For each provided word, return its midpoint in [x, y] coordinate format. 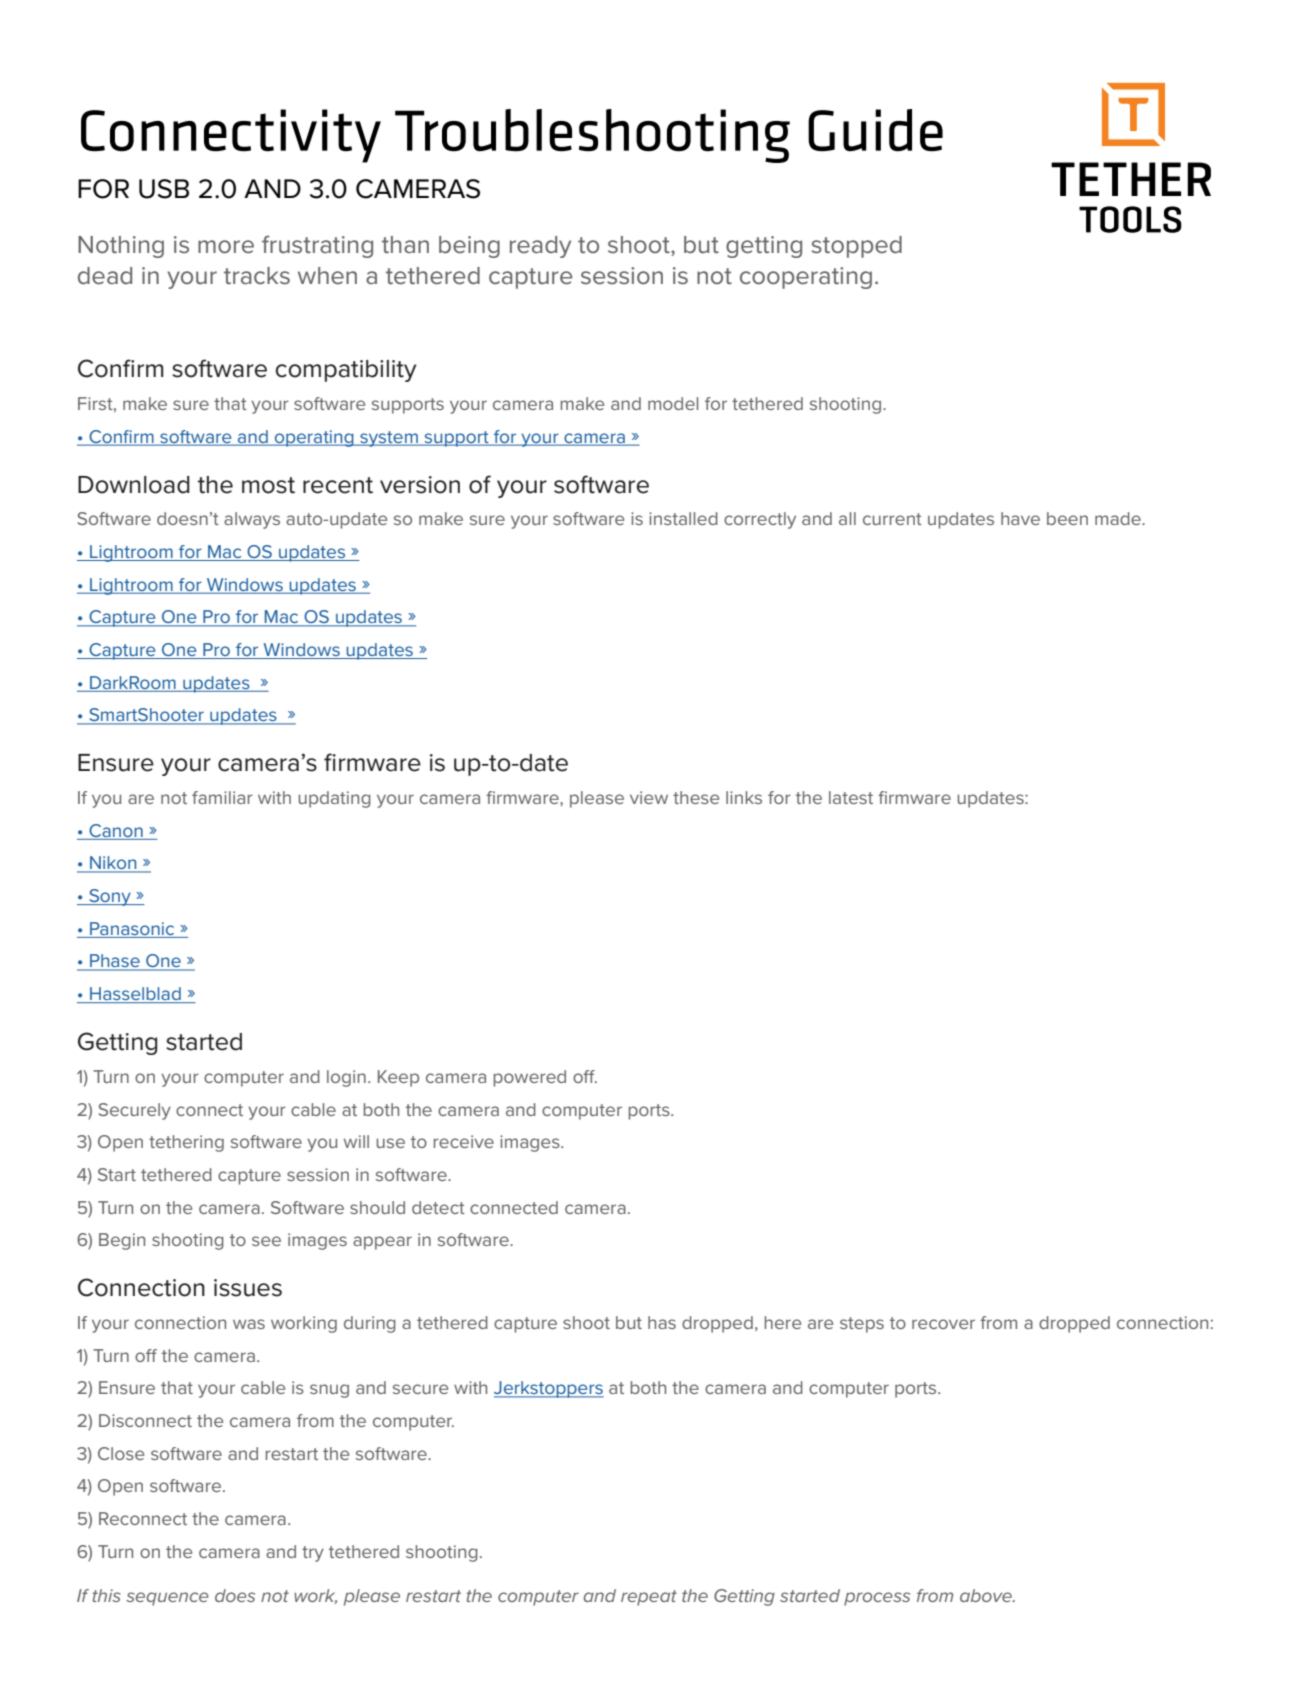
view [649, 797]
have [1020, 518]
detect [438, 1207]
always [252, 520]
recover [943, 1324]
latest [851, 797]
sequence [167, 1599]
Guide [875, 130]
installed [683, 518]
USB [164, 189]
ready [540, 247]
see [266, 1241]
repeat [649, 1598]
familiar [222, 797]
